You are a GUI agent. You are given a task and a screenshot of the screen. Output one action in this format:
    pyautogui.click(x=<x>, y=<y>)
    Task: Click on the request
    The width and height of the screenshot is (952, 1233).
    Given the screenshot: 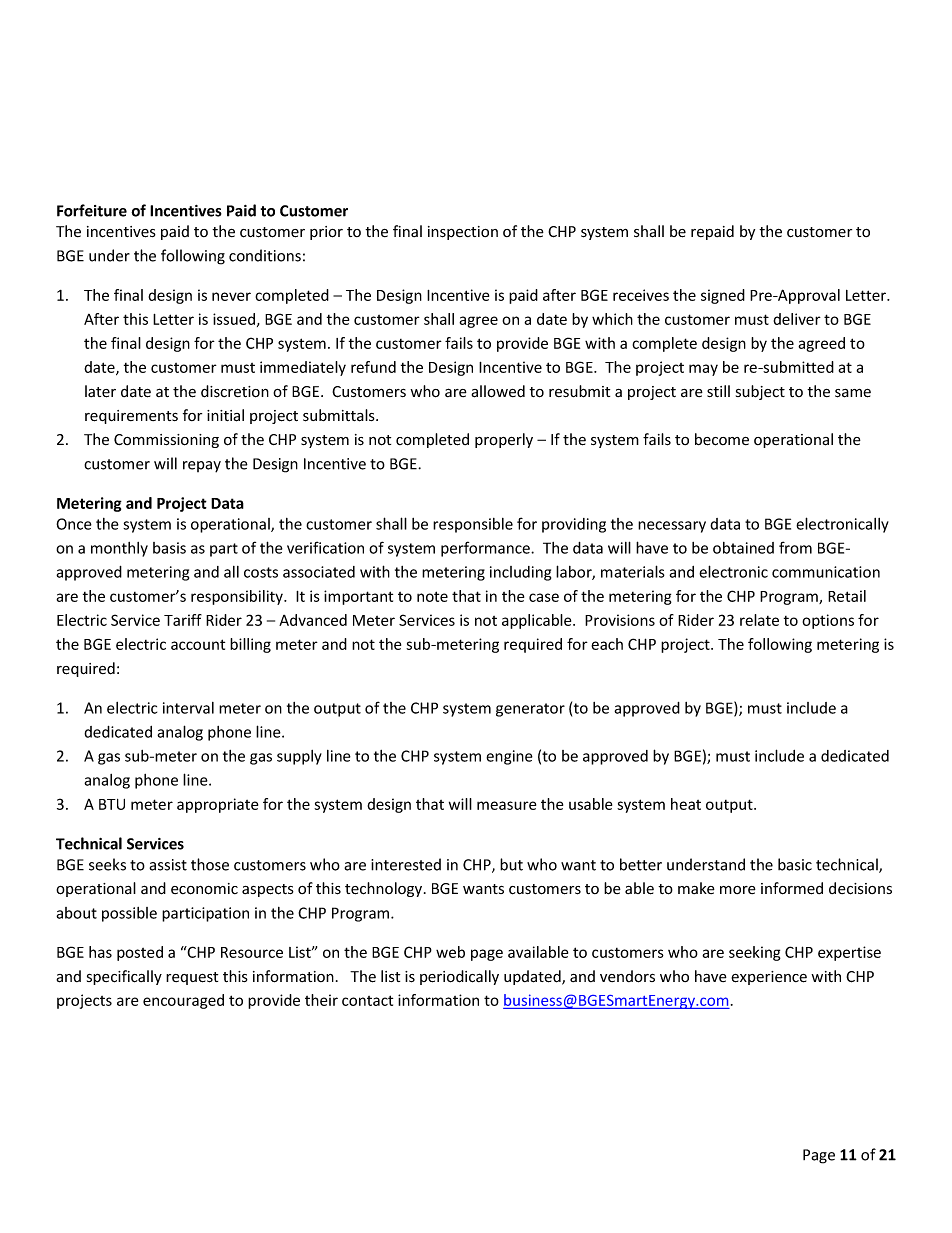 What is the action you would take?
    pyautogui.click(x=192, y=978)
